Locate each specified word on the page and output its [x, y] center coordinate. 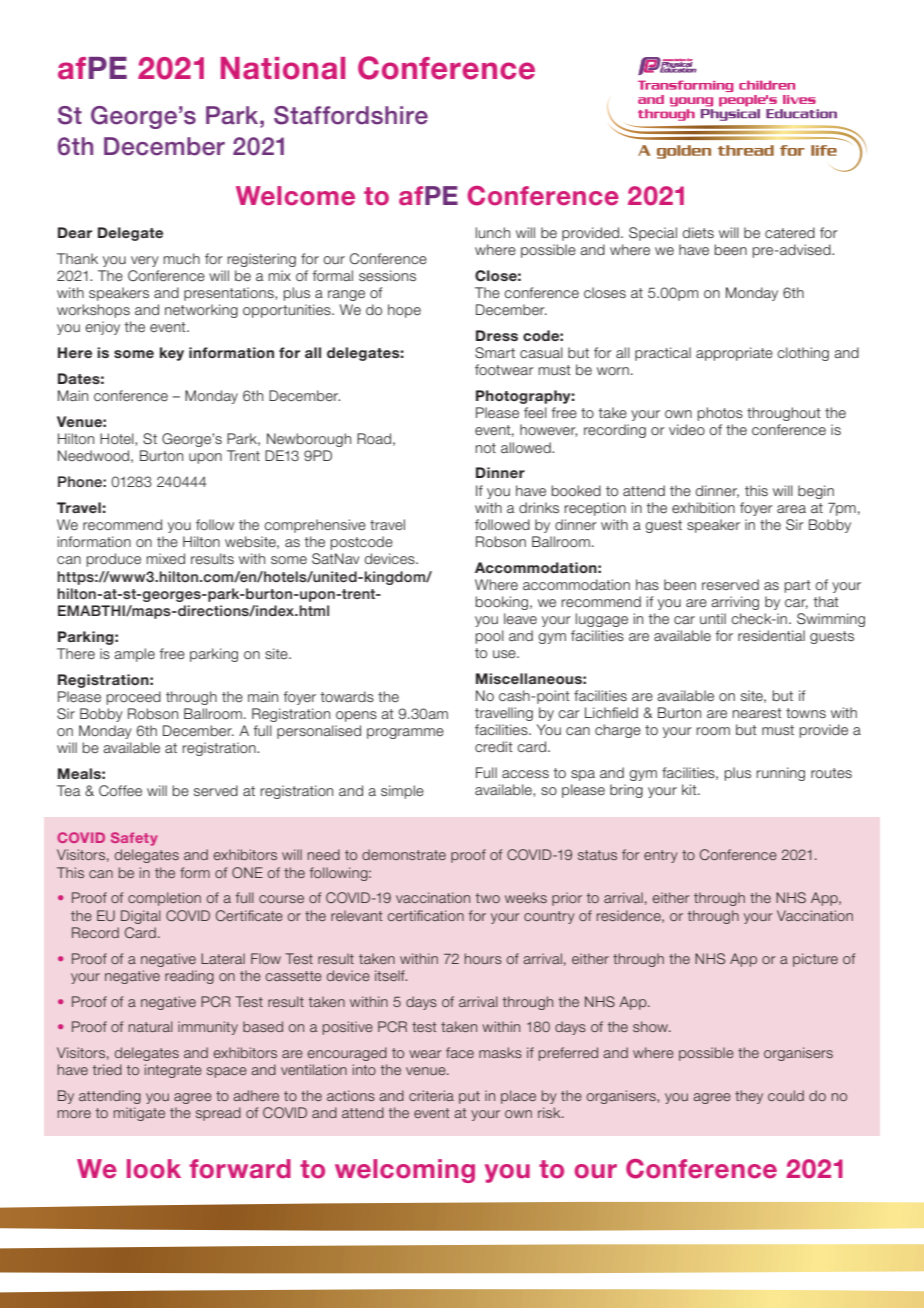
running [780, 774]
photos [720, 414]
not [485, 448]
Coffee [120, 791]
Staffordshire [351, 115]
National [283, 68]
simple [402, 792]
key [172, 354]
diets [698, 232]
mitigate [139, 1114]
